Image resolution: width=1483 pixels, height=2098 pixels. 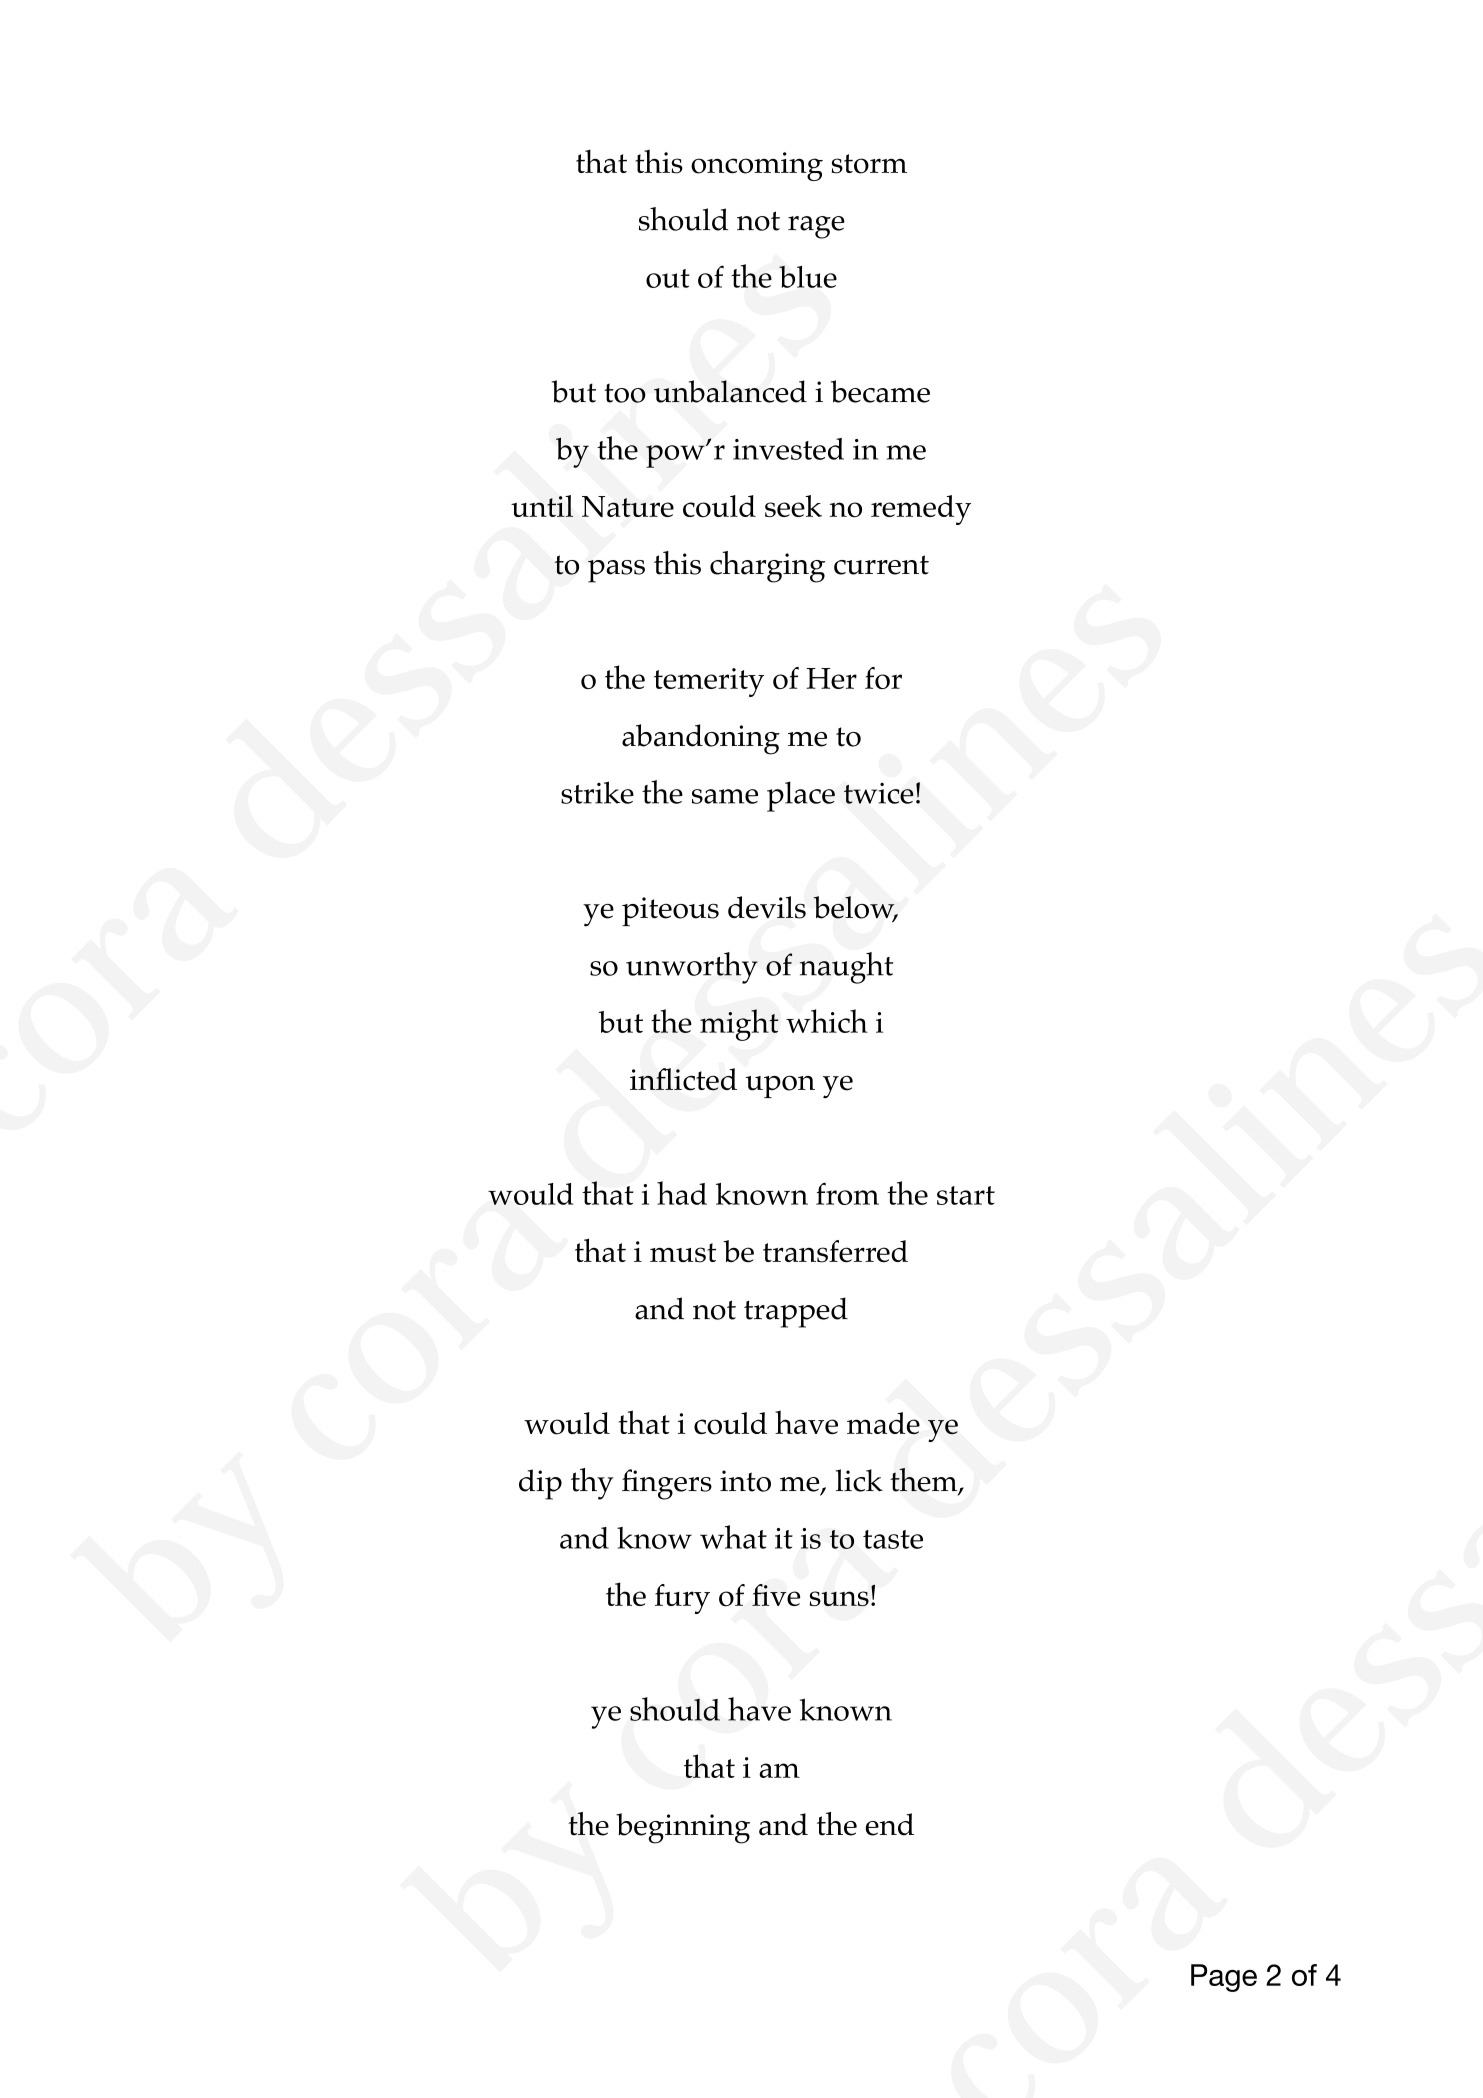 What do you see at coordinates (597, 792) in the screenshot?
I see `strike` at bounding box center [597, 792].
